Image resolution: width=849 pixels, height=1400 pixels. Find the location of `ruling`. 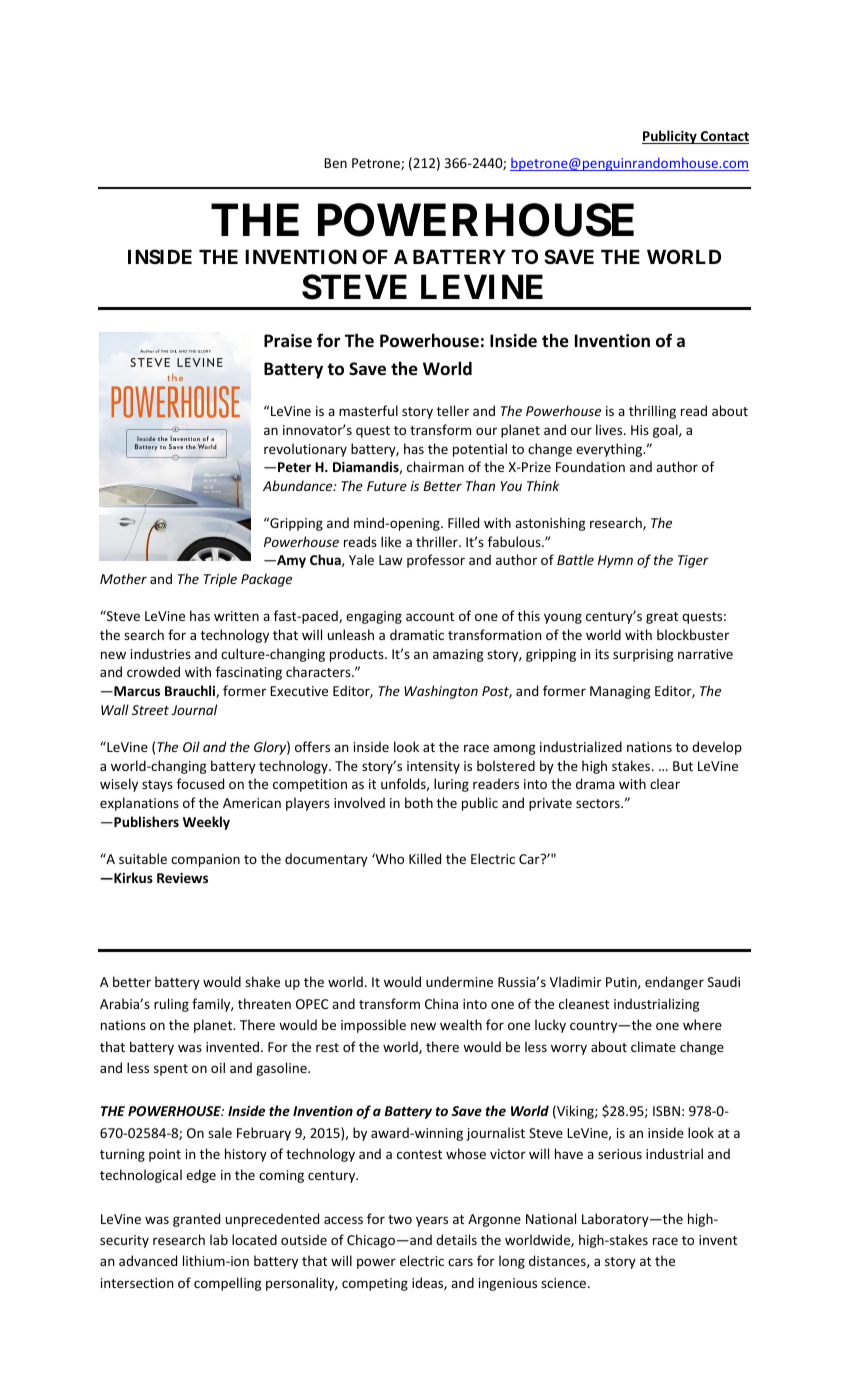

ruling is located at coordinates (171, 1005).
